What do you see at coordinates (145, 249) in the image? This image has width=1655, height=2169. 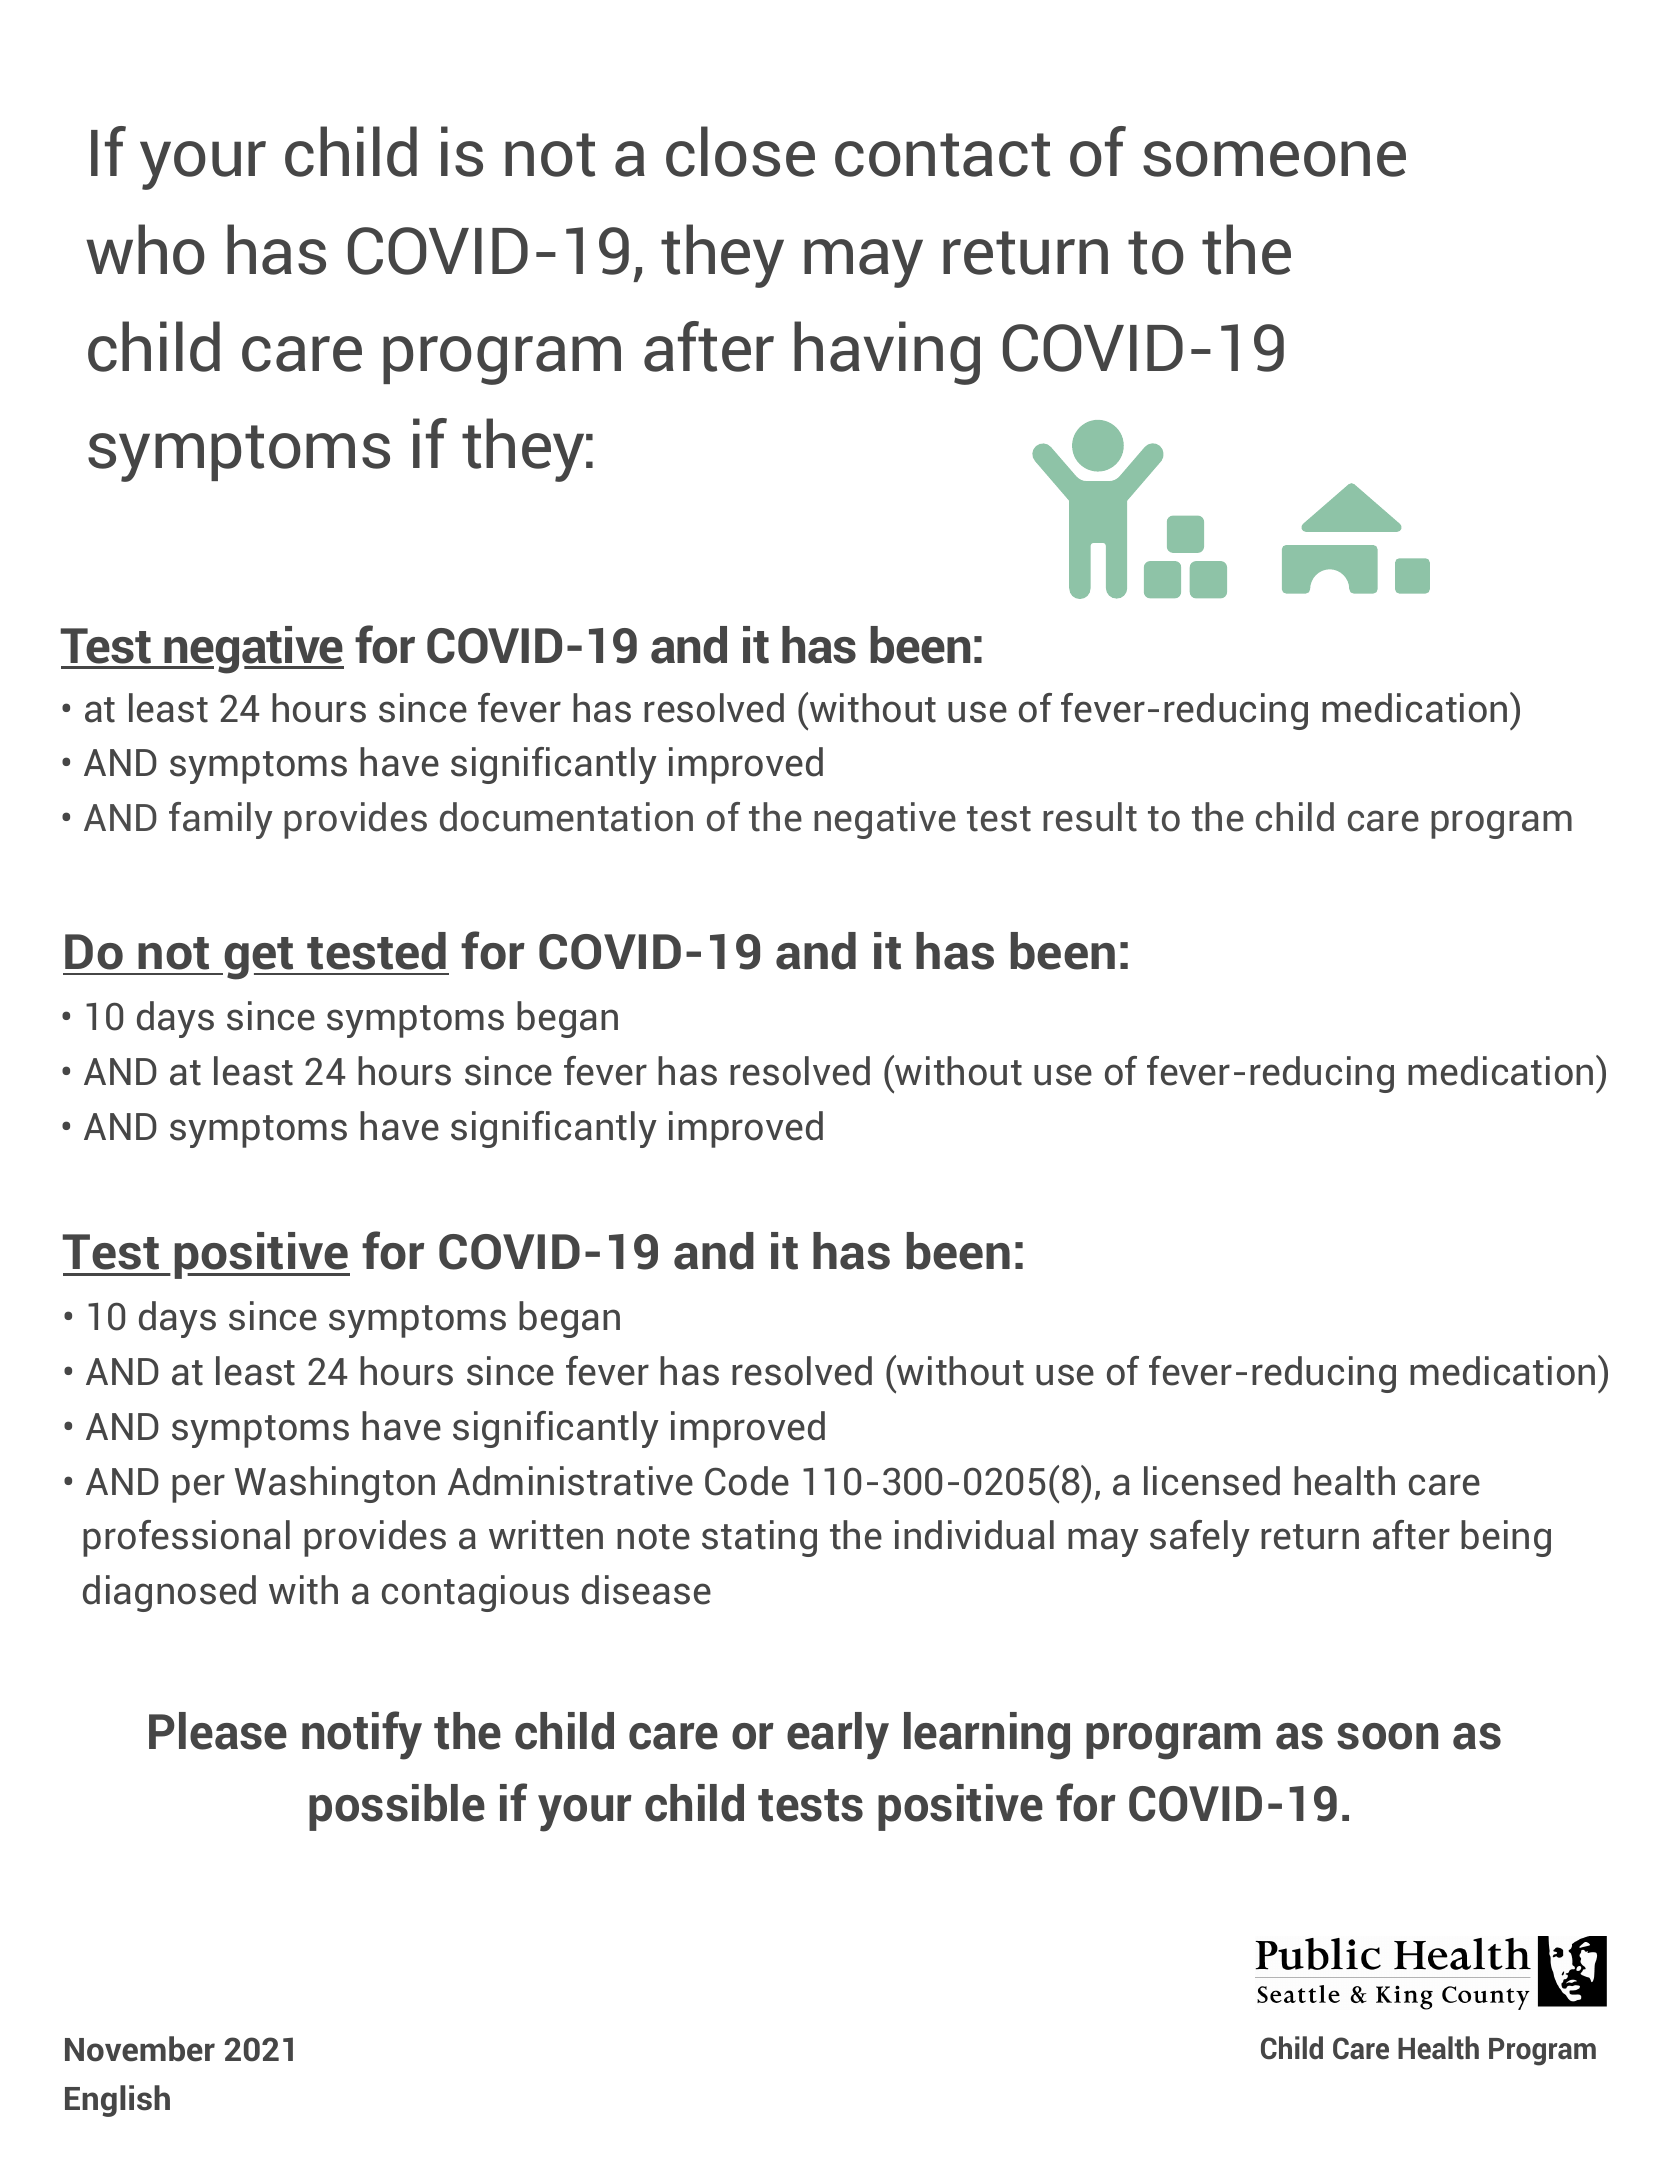 I see `who` at bounding box center [145, 249].
